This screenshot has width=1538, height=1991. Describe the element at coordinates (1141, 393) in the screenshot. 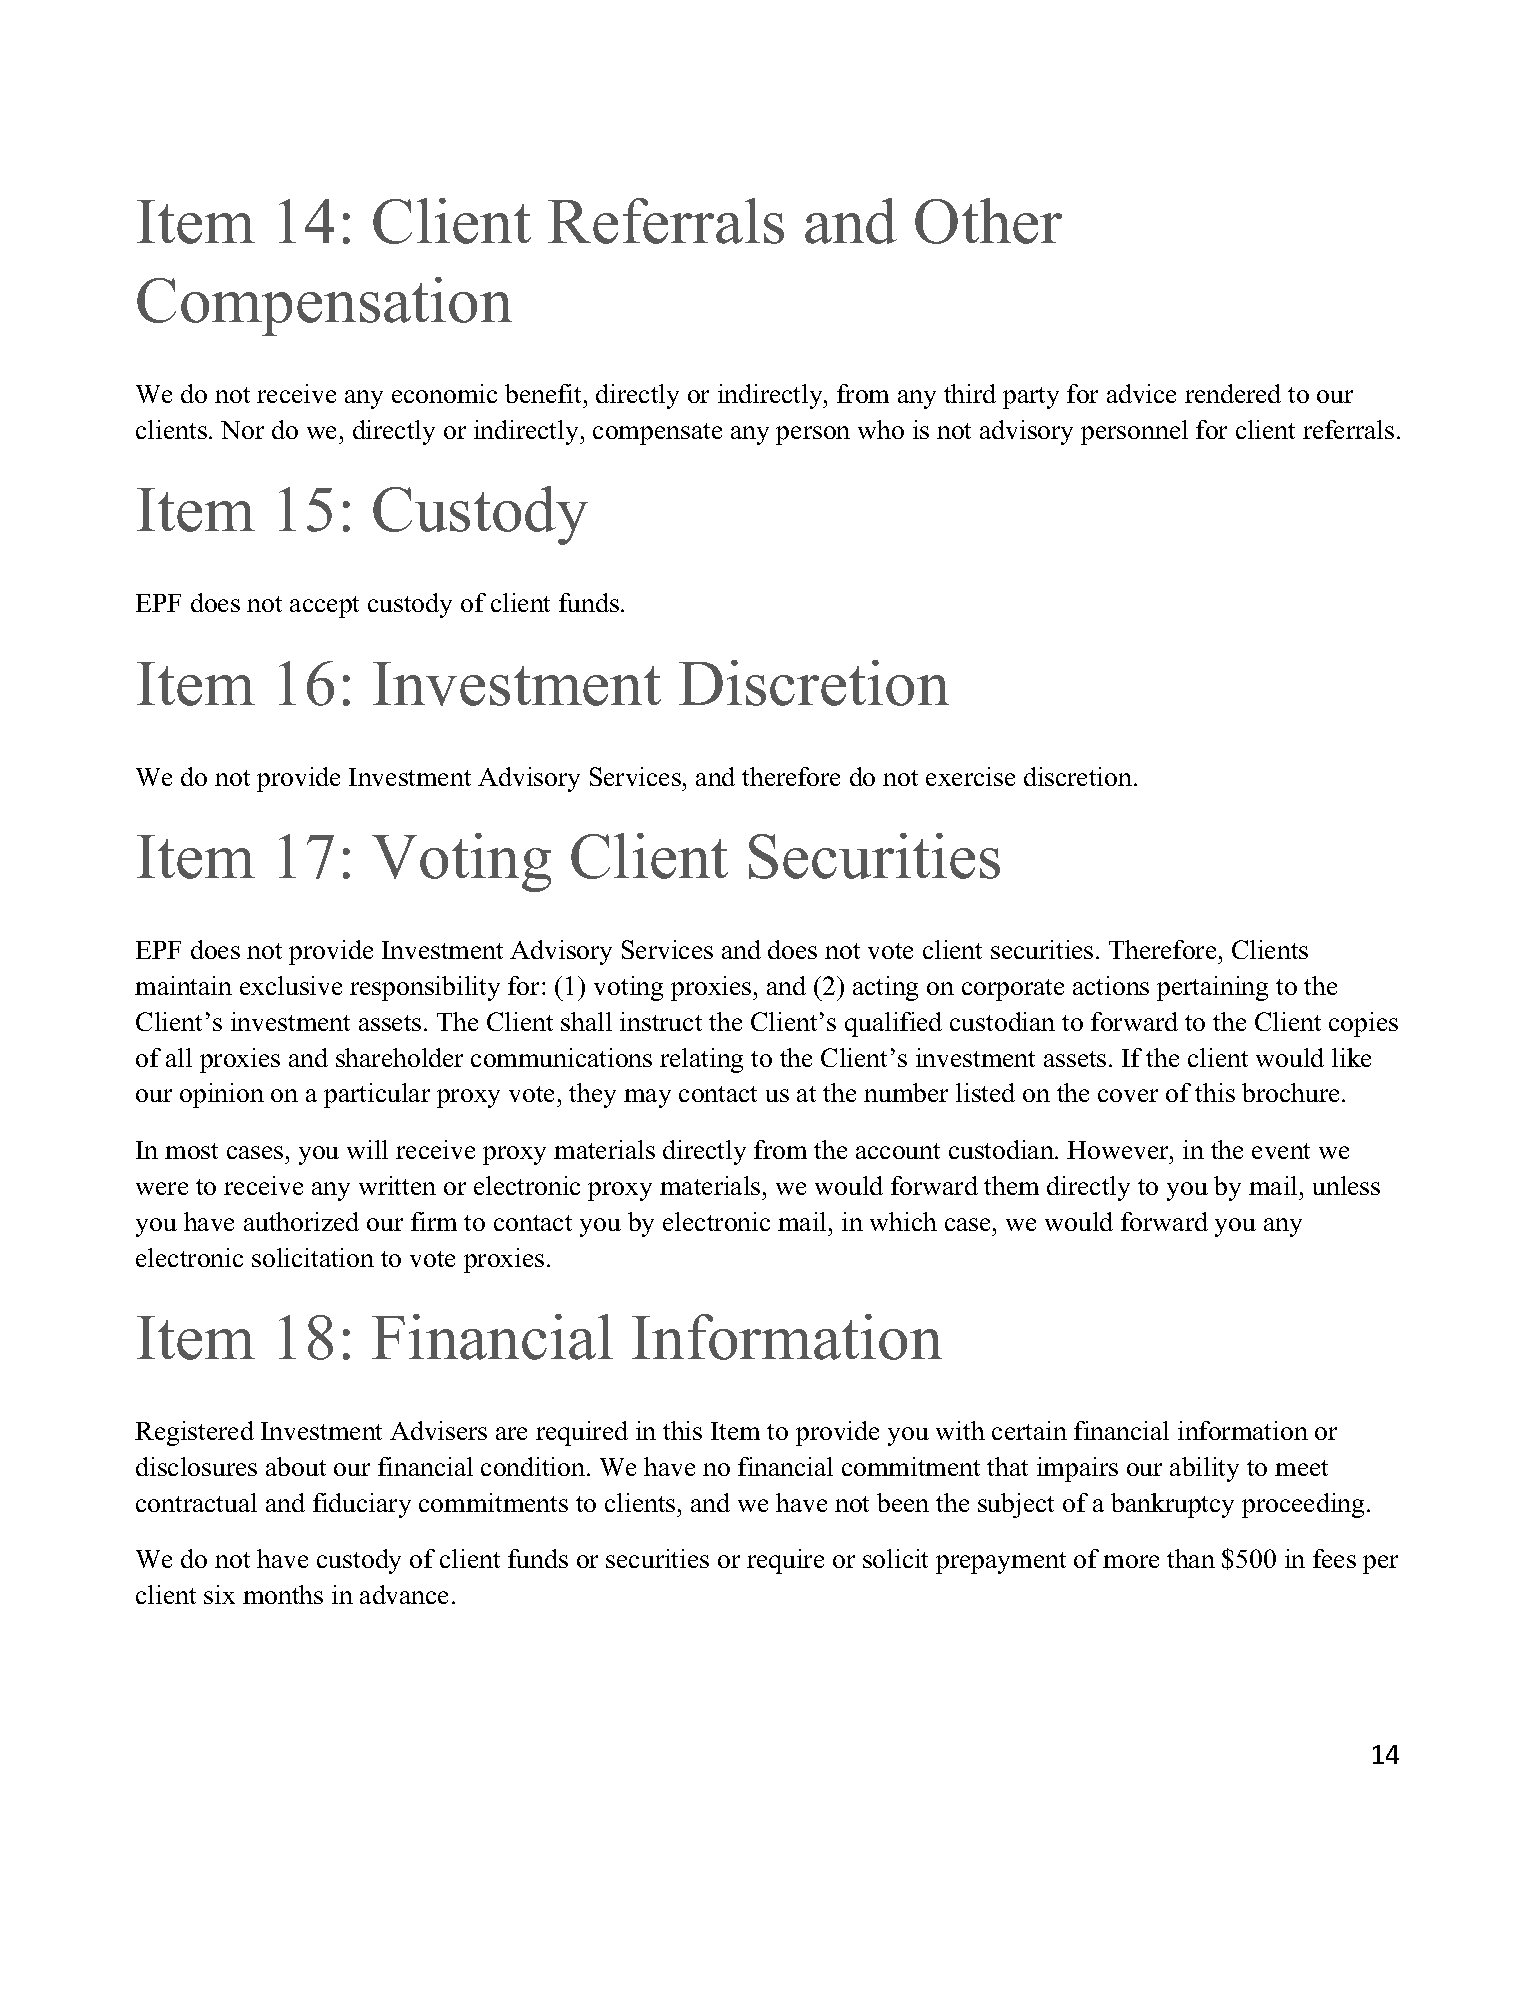

I see `advice` at that location.
